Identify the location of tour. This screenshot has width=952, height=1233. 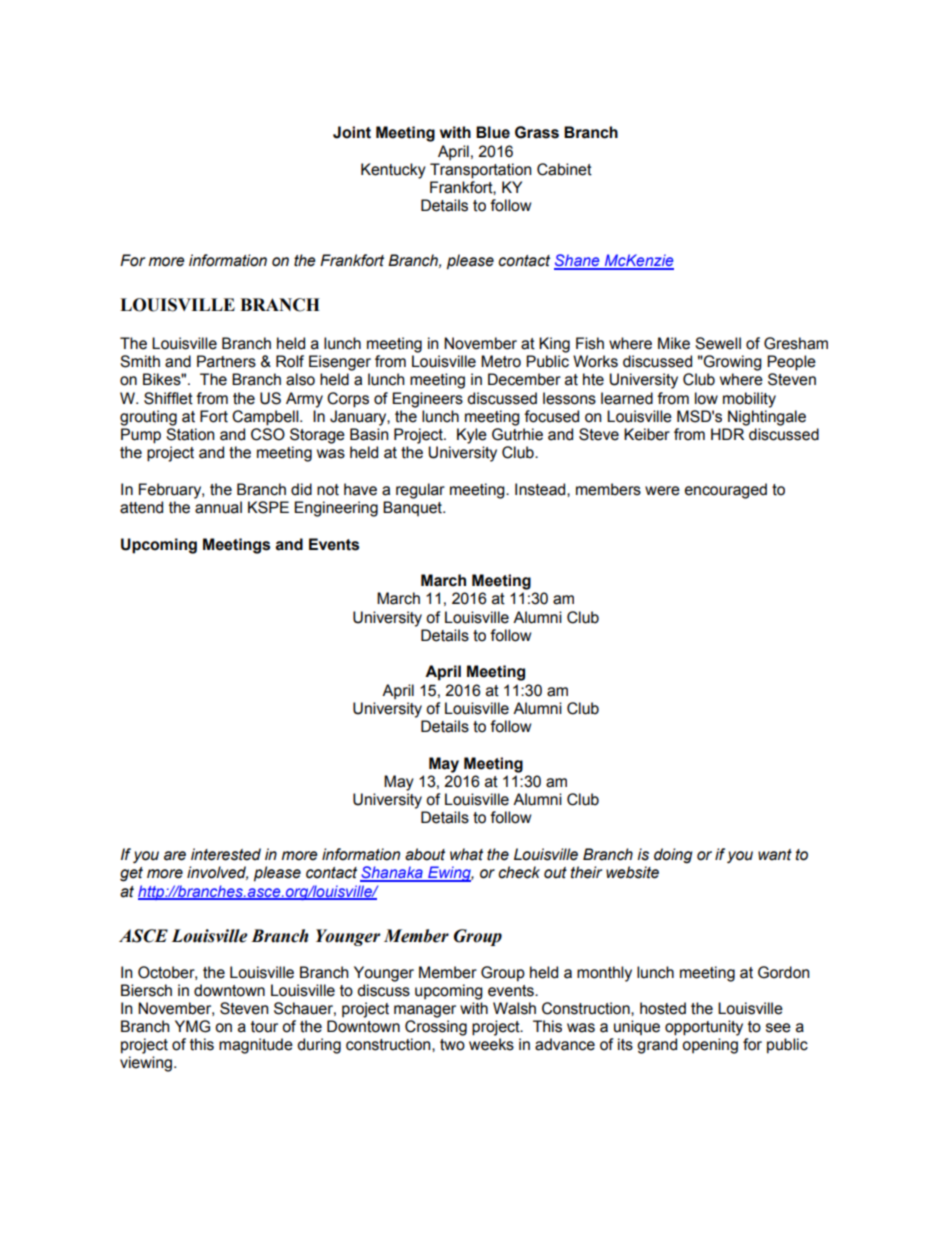
(264, 1027).
